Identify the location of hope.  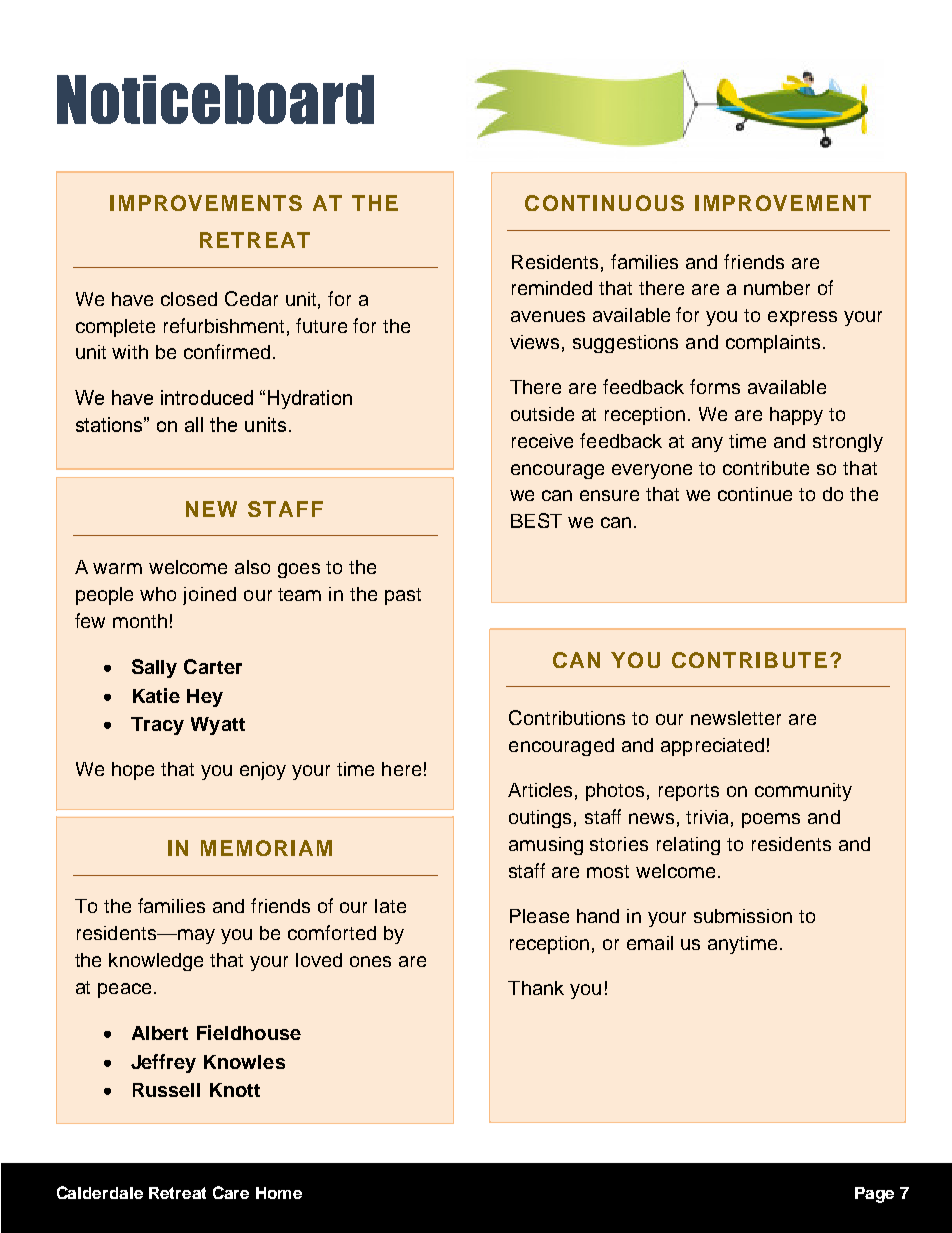
(133, 771).
